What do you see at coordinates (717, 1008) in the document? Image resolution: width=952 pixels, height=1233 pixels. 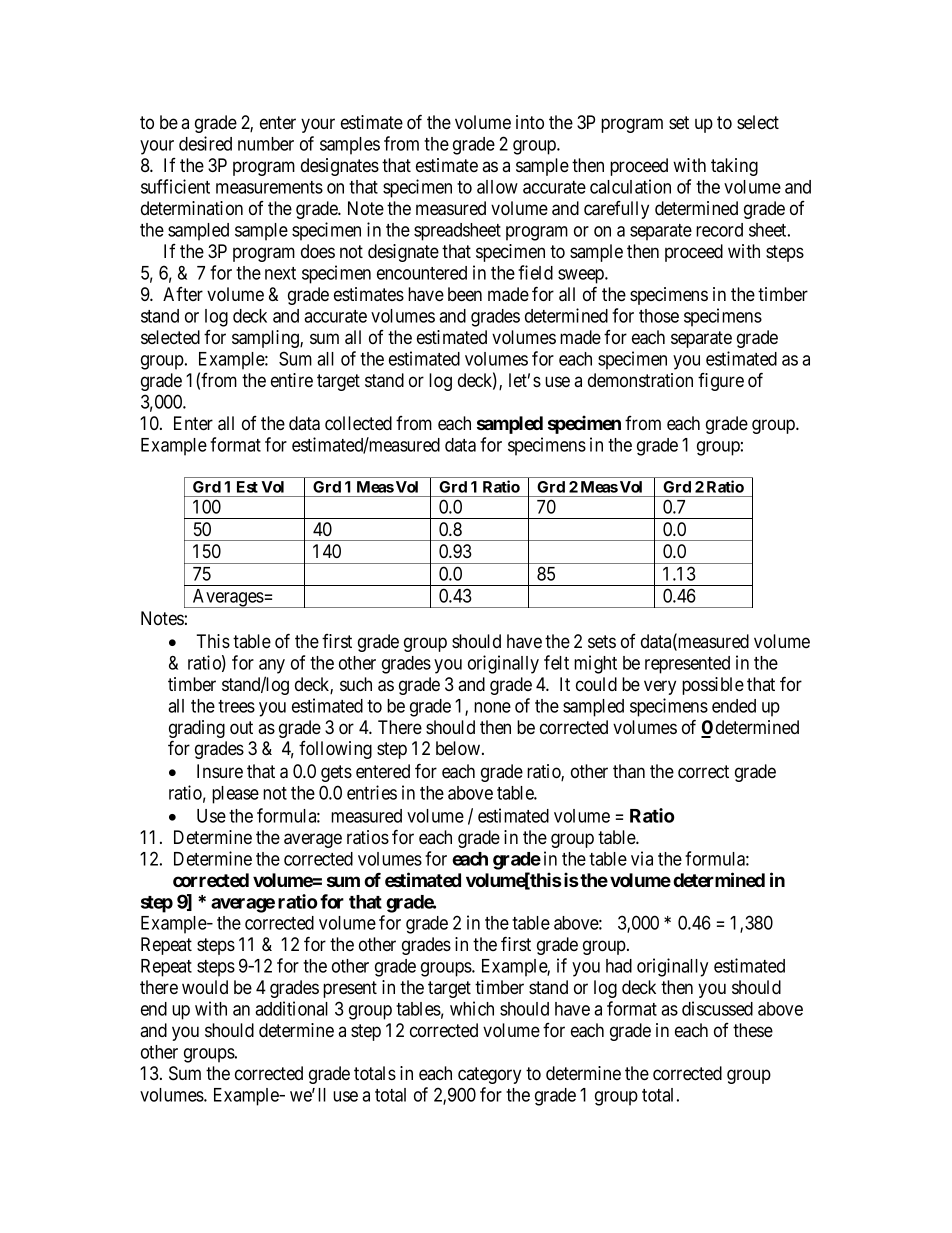 I see `discussed` at bounding box center [717, 1008].
